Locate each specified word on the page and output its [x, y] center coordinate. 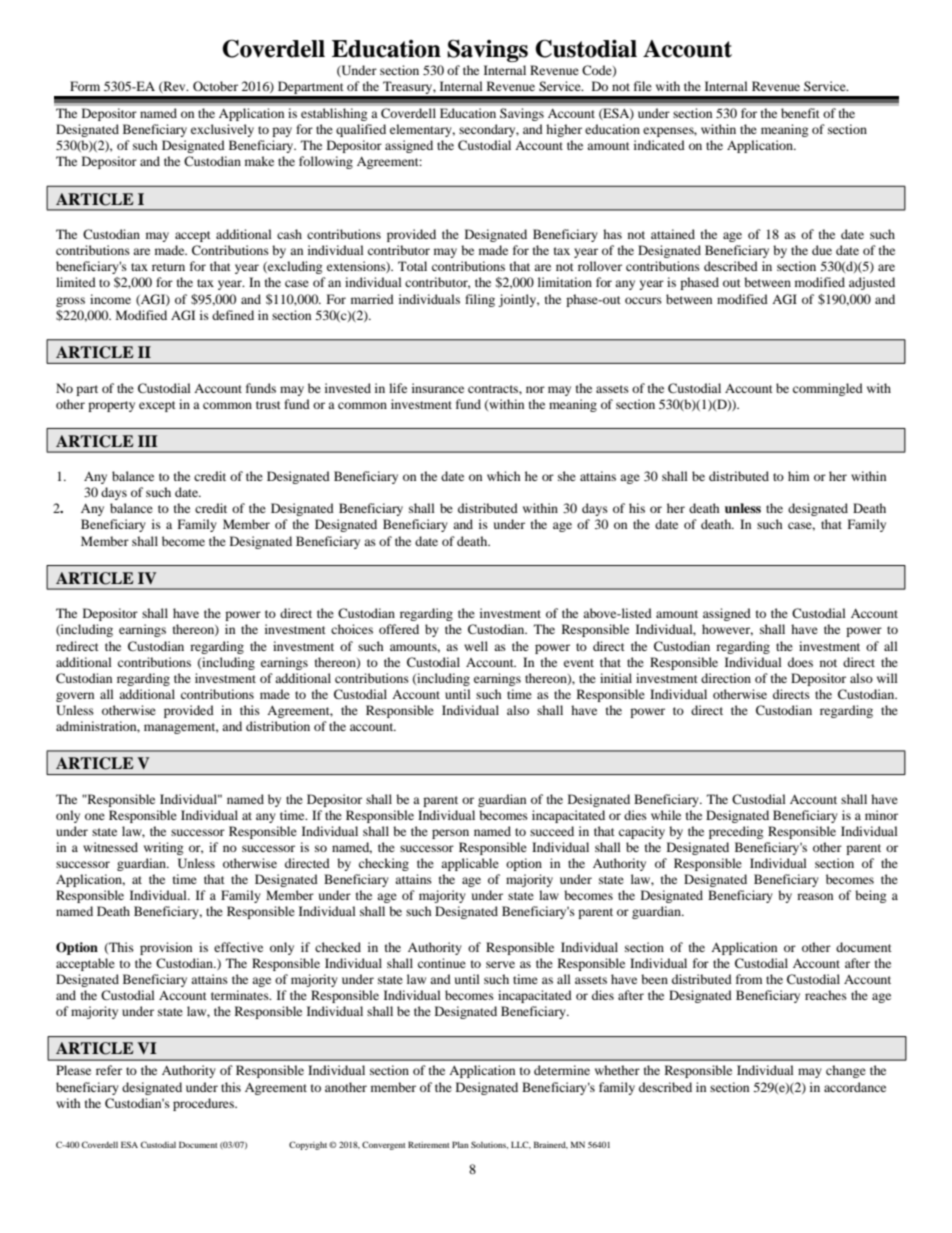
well [476, 646]
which [504, 476]
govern [75, 697]
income [110, 299]
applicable [470, 864]
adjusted [872, 283]
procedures [204, 1104]
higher [564, 130]
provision [166, 948]
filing [480, 300]
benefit [800, 113]
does [800, 662]
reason [815, 896]
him [798, 476]
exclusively [222, 130]
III [148, 441]
